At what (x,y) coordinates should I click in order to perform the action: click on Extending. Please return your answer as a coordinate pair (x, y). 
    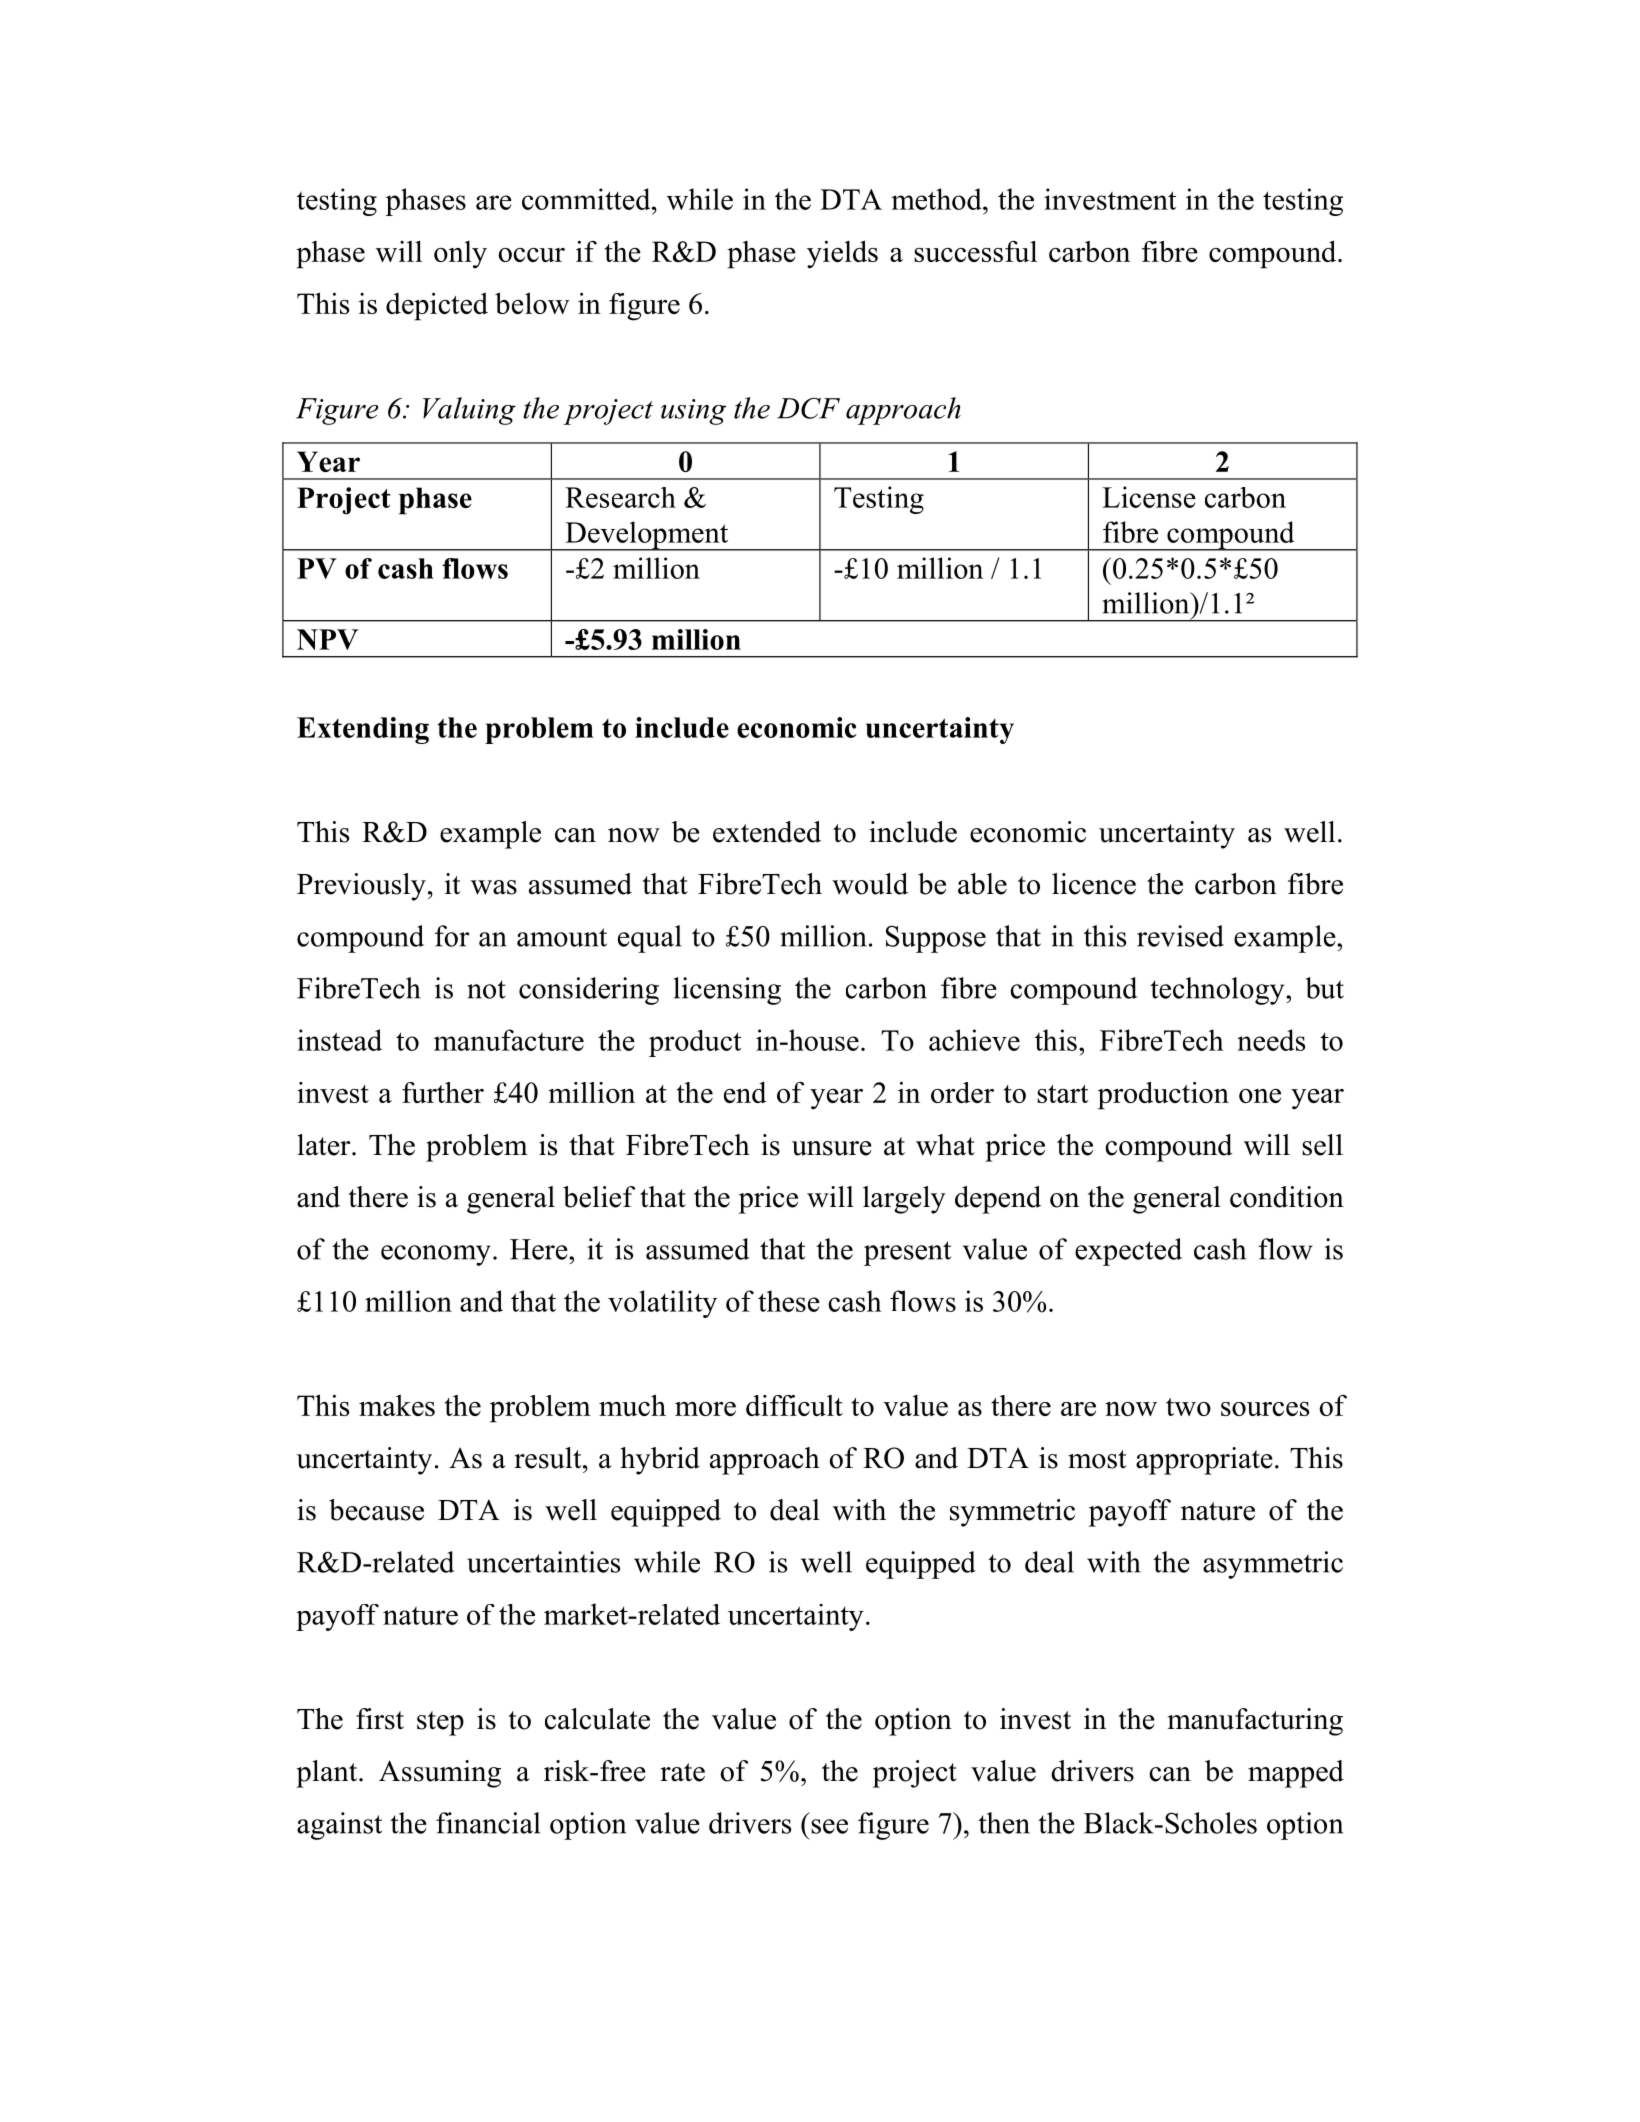
    Looking at the image, I should click on (363, 730).
